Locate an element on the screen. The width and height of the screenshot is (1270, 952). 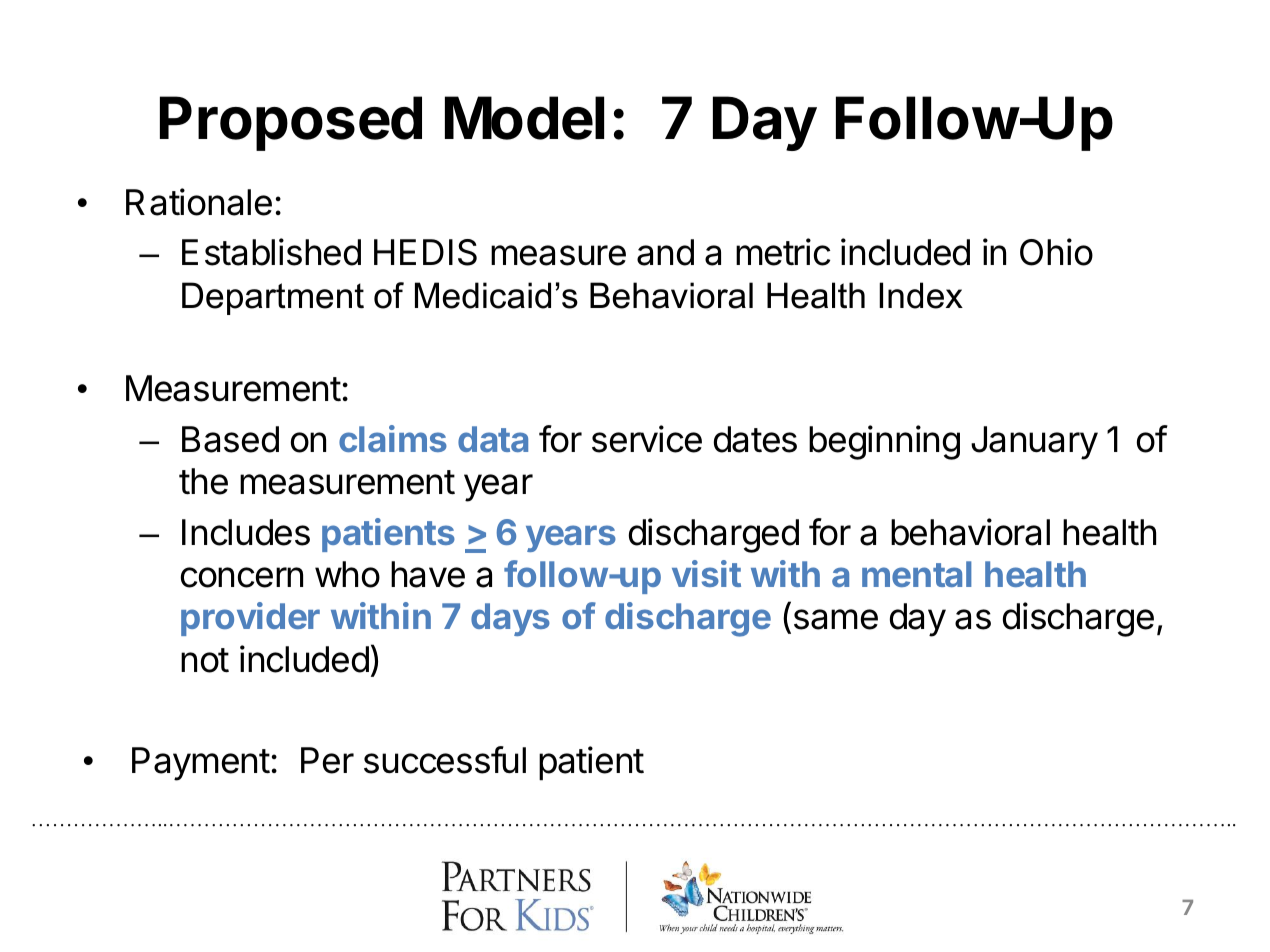
Per is located at coordinates (327, 760).
